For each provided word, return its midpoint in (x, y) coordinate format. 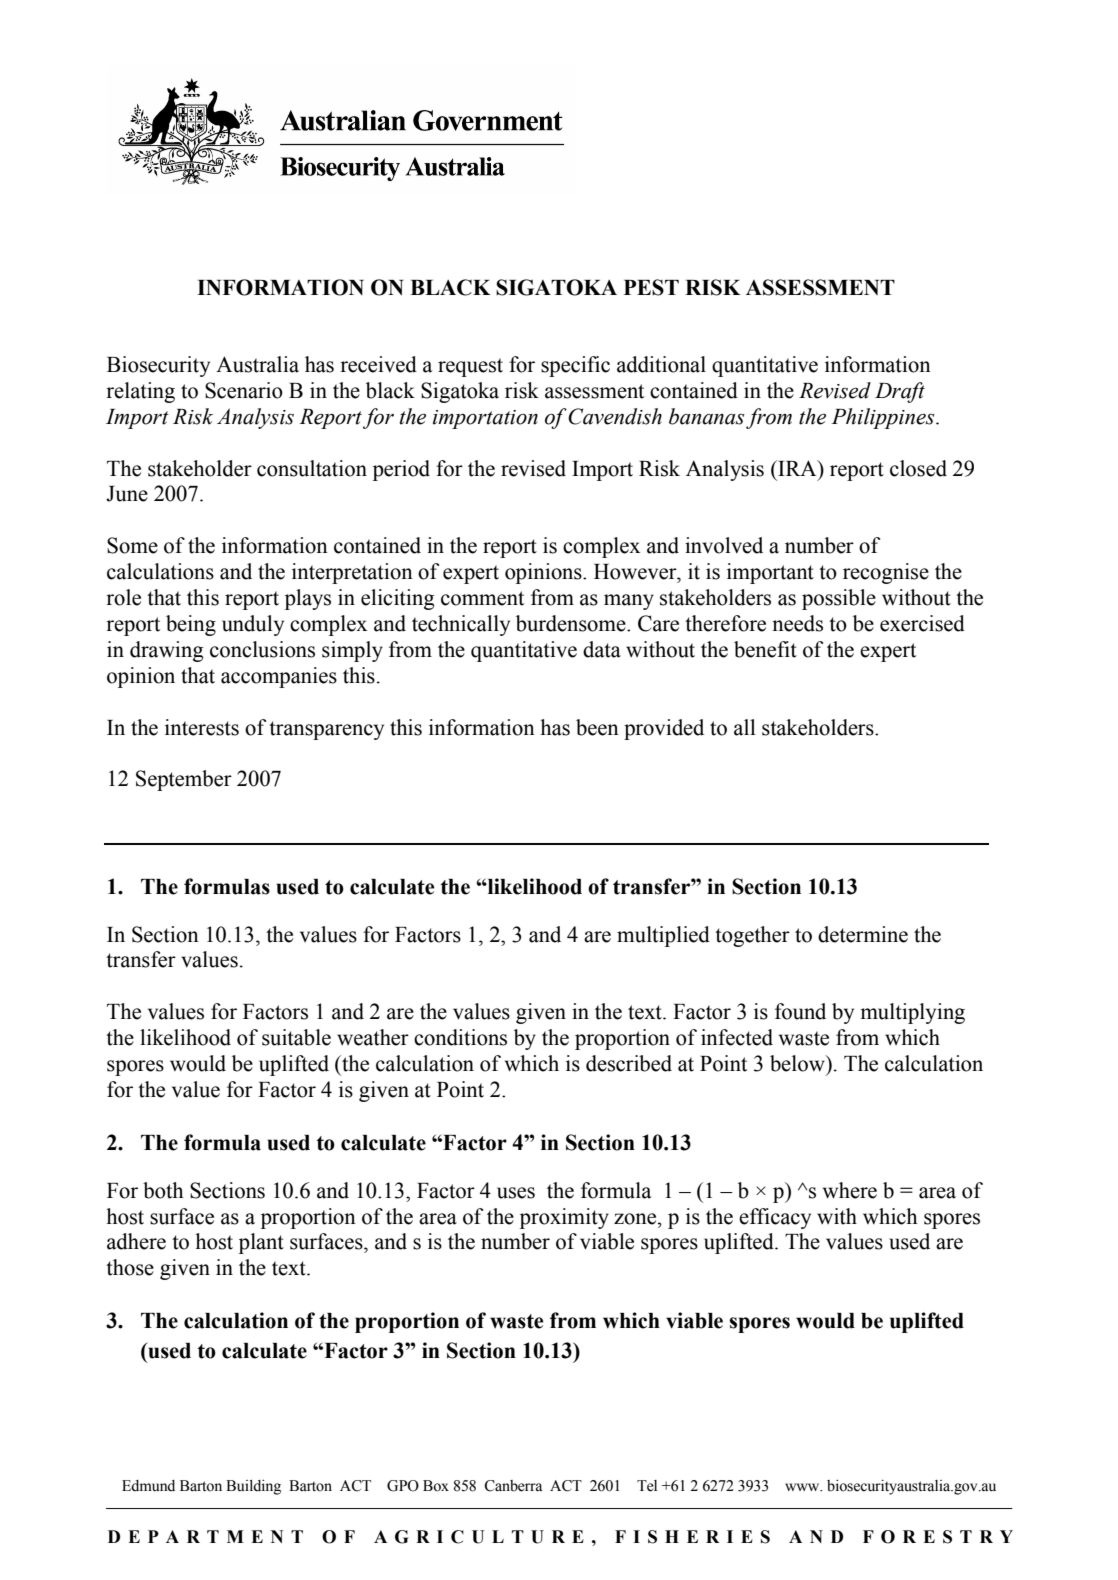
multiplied (663, 936)
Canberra (513, 1486)
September (184, 780)
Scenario (244, 390)
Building (253, 1487)
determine (863, 934)
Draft (900, 392)
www (803, 1487)
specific (575, 366)
